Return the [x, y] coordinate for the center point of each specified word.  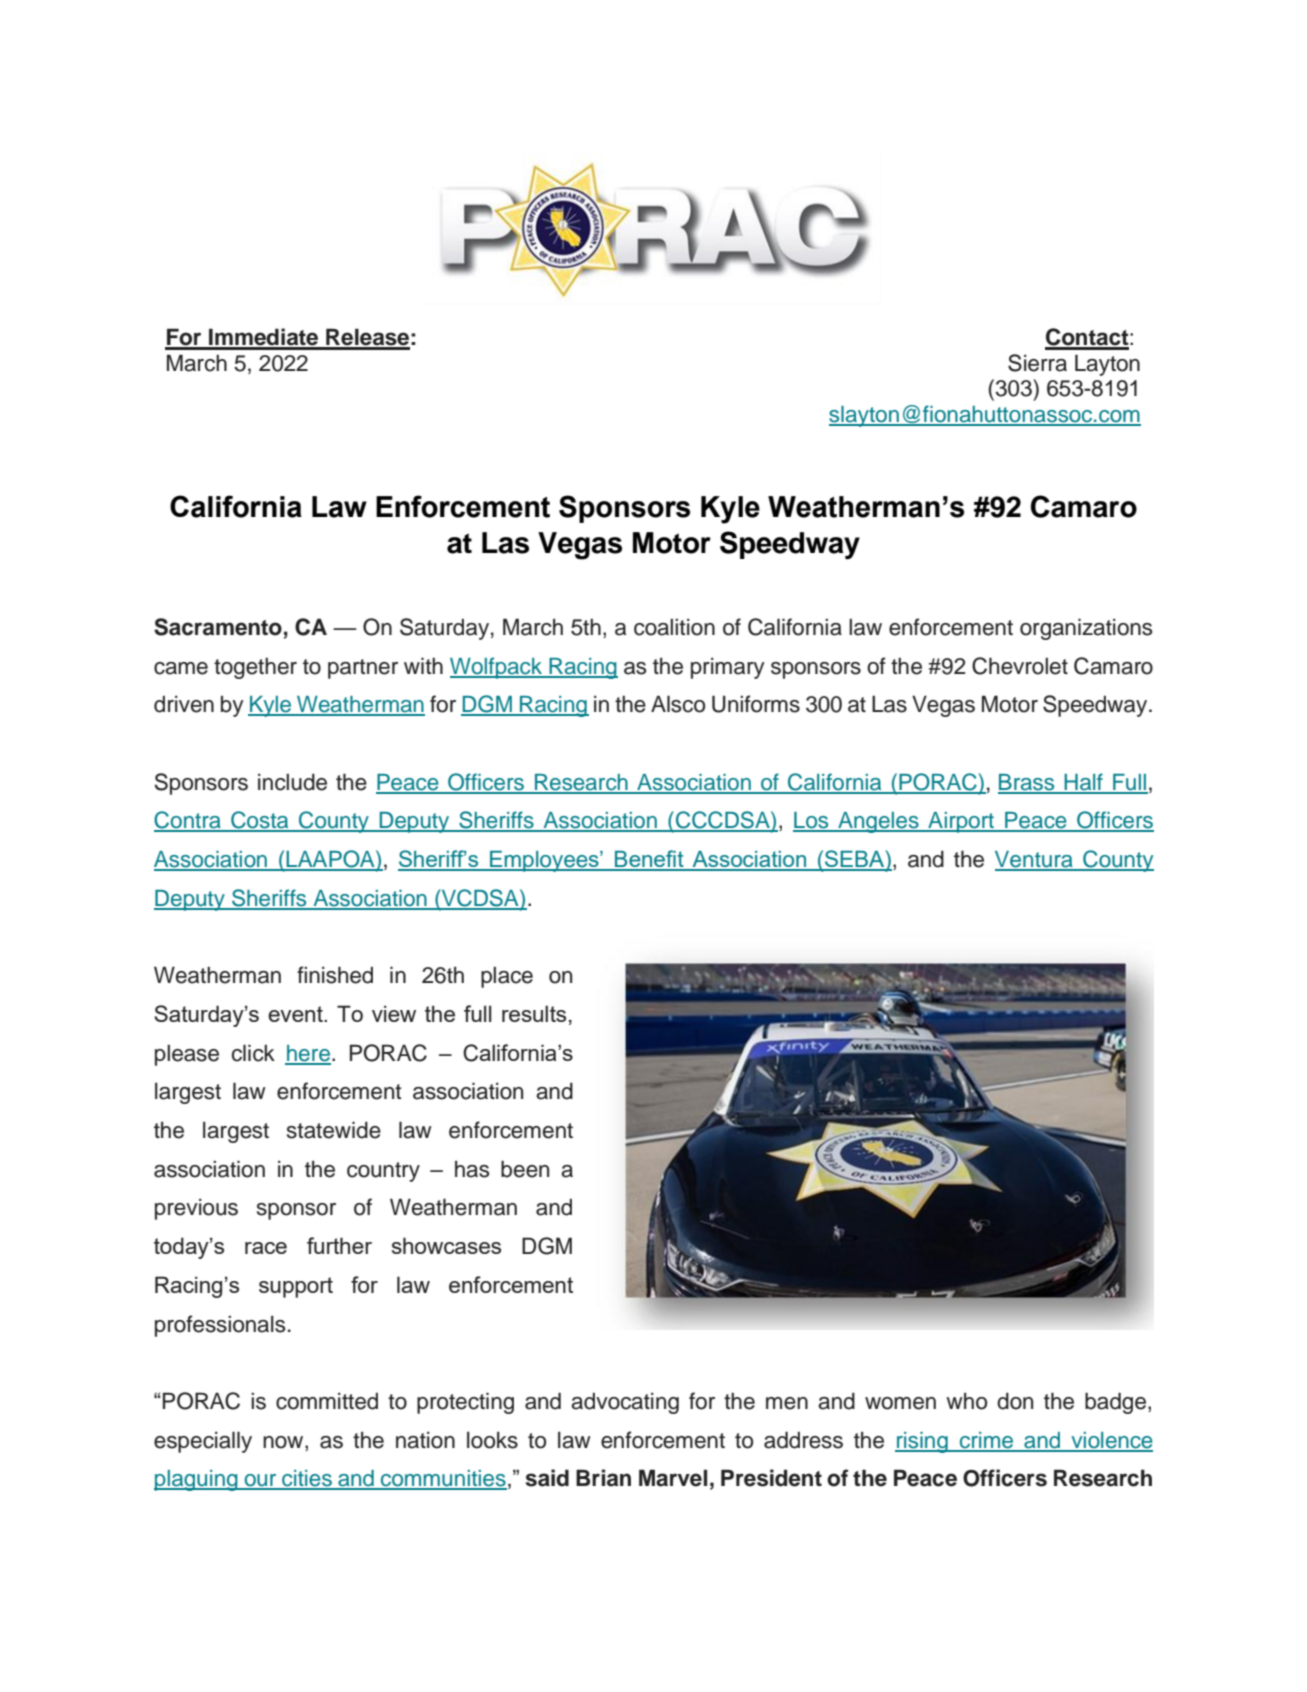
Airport [961, 822]
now [284, 1442]
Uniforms [756, 704]
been [525, 1169]
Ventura [1035, 860]
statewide [334, 1130]
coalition [674, 627]
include [292, 782]
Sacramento [218, 627]
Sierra [1037, 363]
